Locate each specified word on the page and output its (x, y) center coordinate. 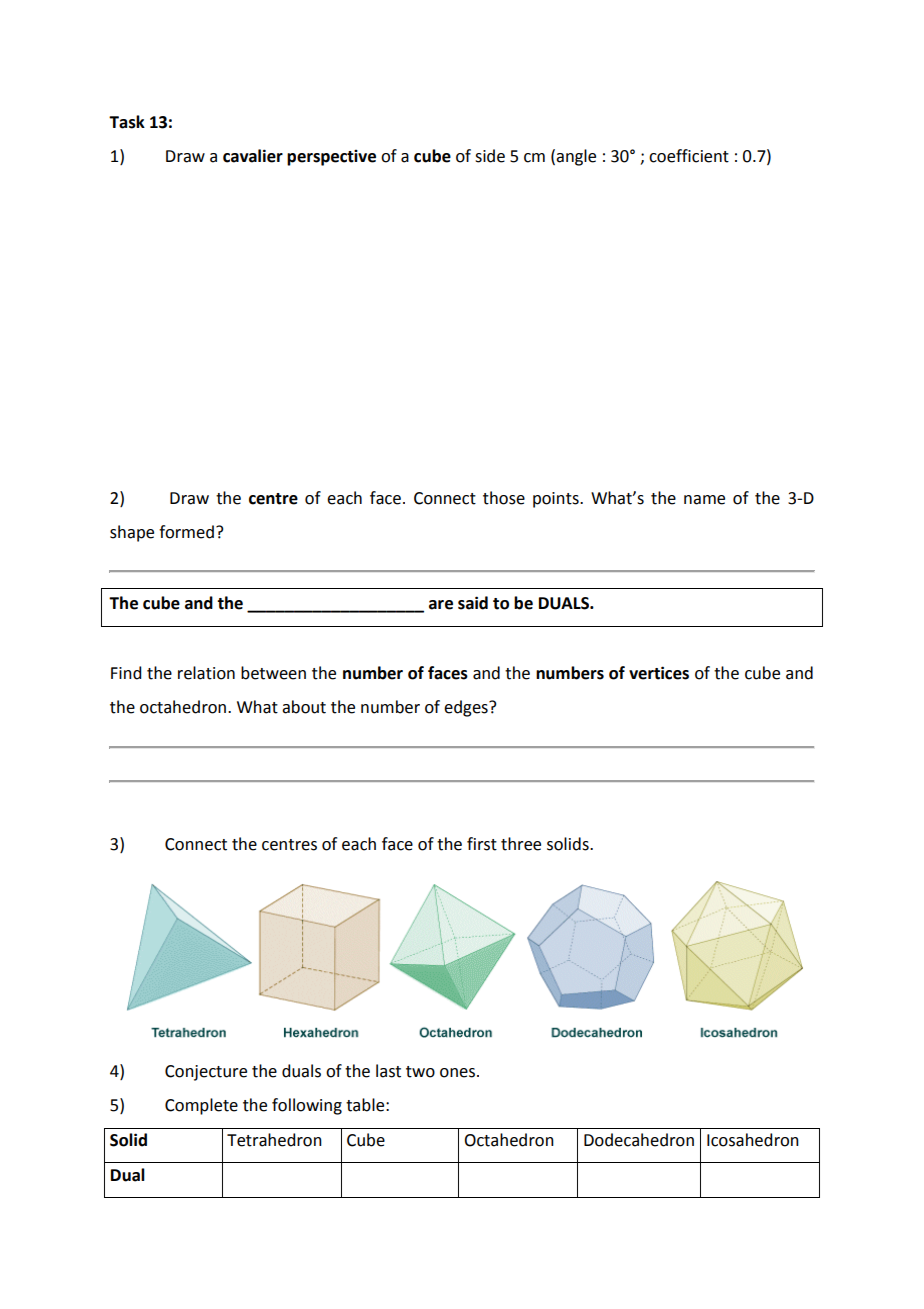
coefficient (689, 156)
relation (206, 673)
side (490, 156)
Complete (201, 1106)
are (441, 605)
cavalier (253, 156)
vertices (659, 673)
